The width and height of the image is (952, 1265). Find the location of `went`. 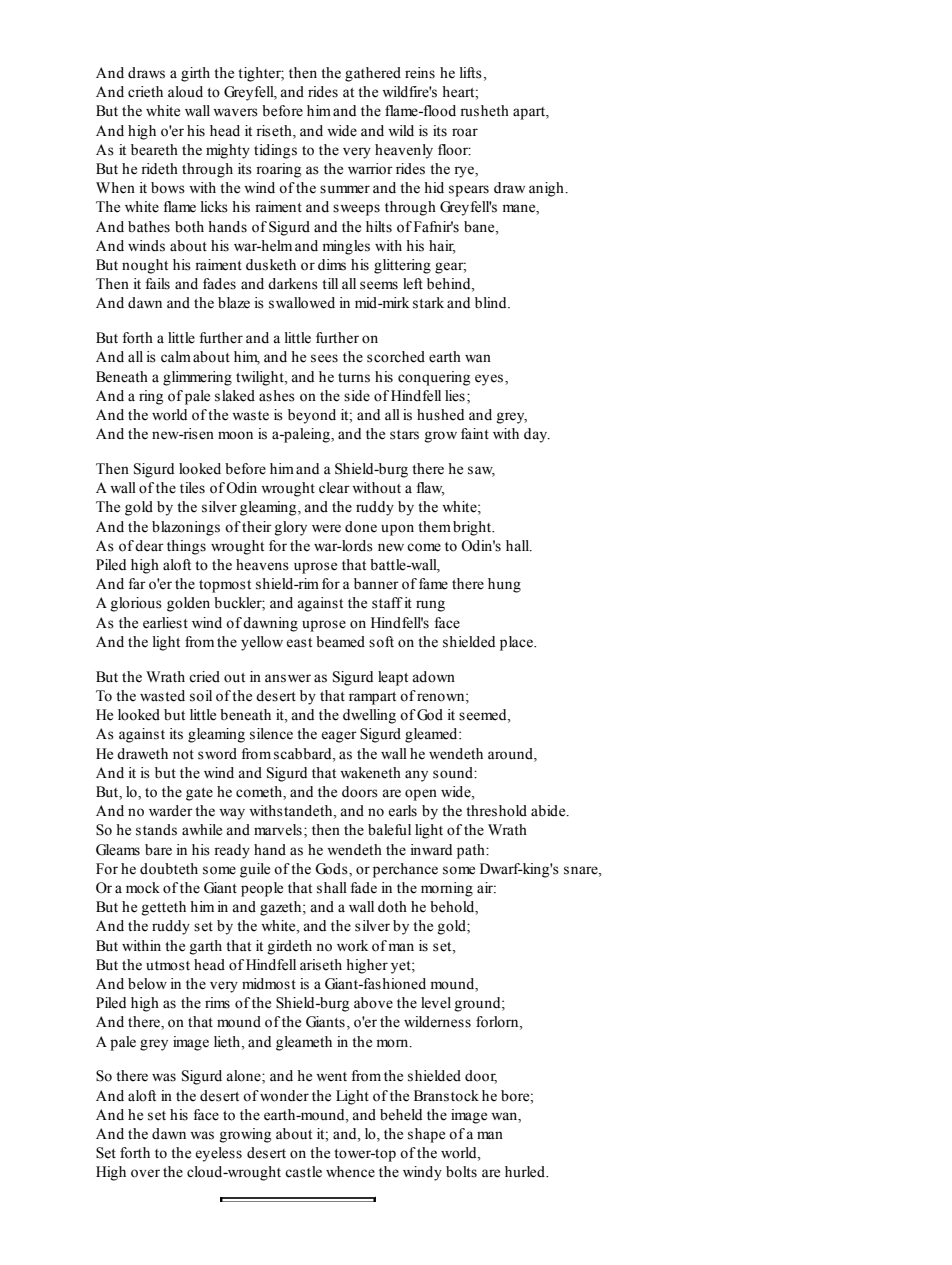

went is located at coordinates (331, 1077).
